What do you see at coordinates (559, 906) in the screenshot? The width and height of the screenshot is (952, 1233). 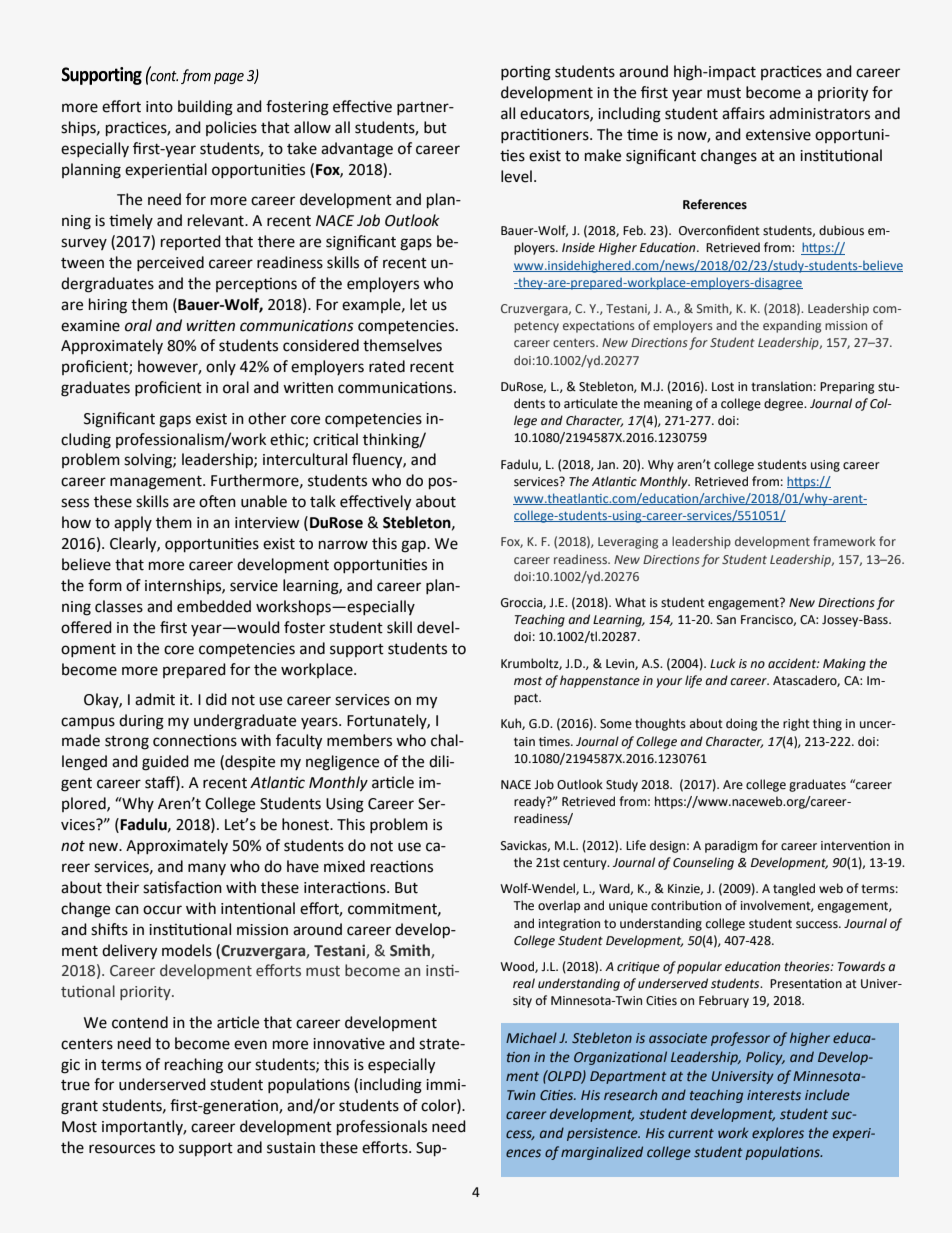 I see `overlap` at bounding box center [559, 906].
